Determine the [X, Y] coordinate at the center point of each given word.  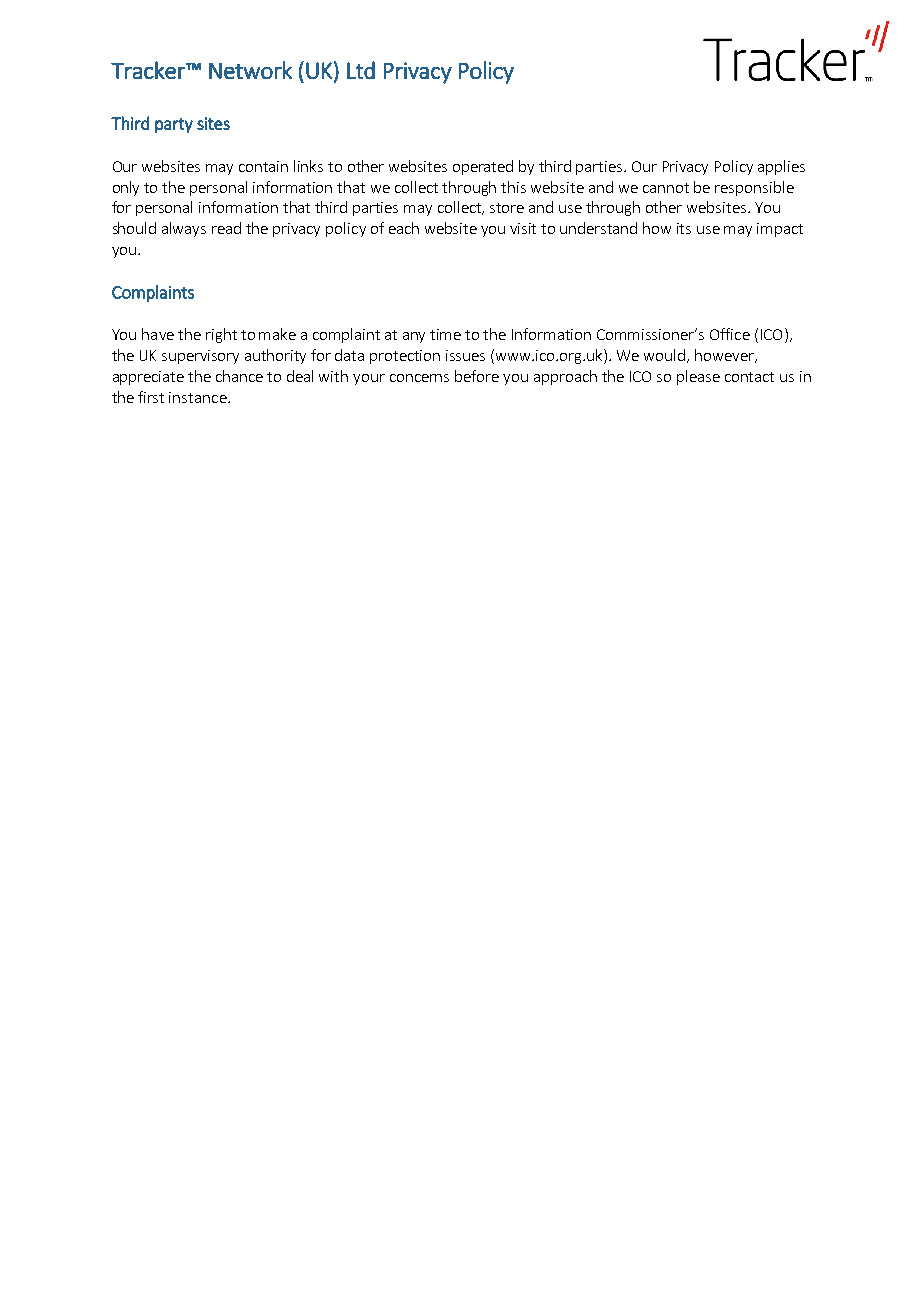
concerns [419, 378]
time [445, 334]
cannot [666, 188]
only [126, 188]
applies [781, 167]
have [158, 334]
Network [250, 70]
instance [199, 397]
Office [730, 334]
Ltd [361, 70]
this [513, 187]
